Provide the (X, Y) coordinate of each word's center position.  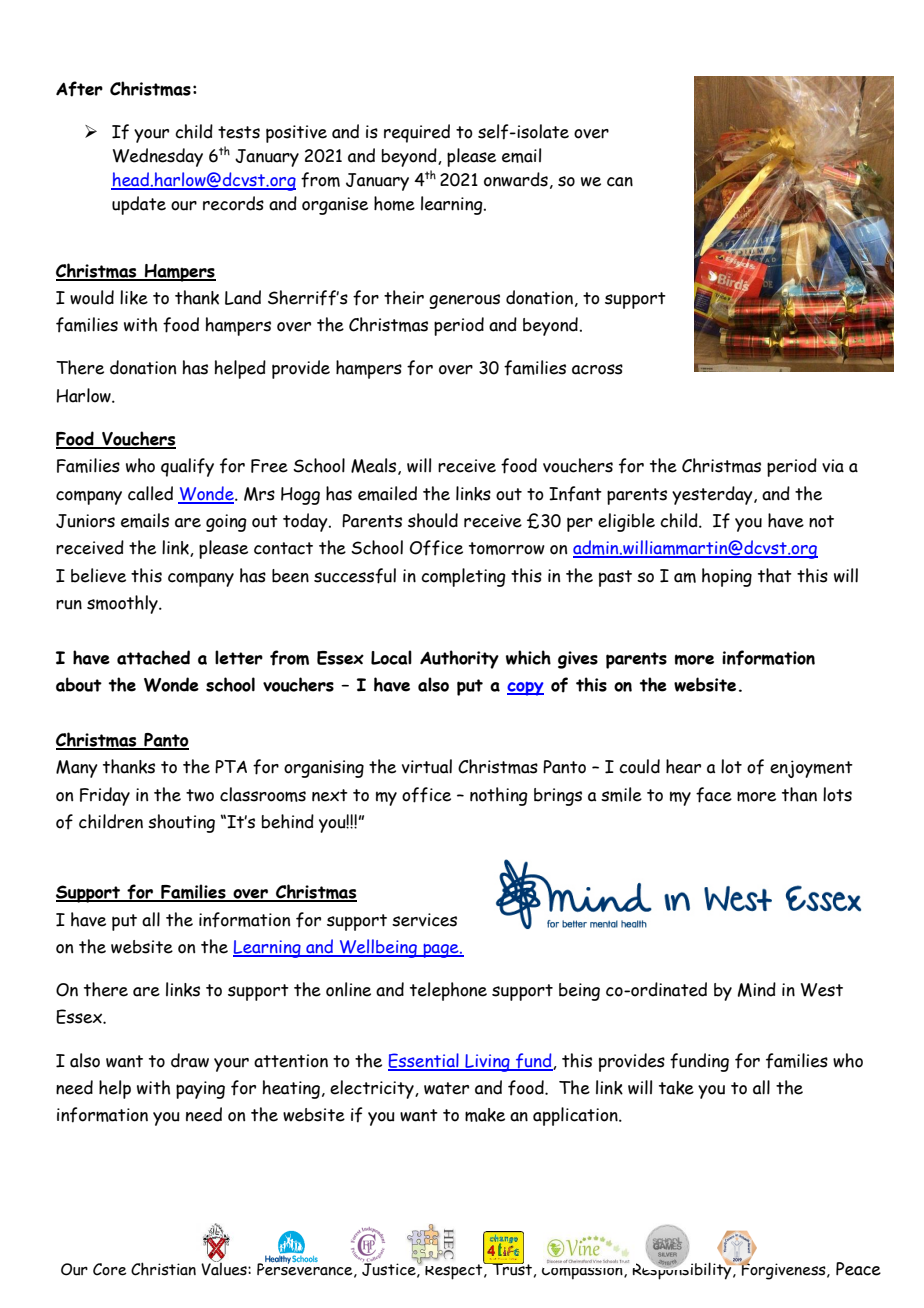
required (417, 133)
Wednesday (158, 157)
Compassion (583, 1270)
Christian (163, 1269)
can (620, 182)
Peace (858, 1269)
